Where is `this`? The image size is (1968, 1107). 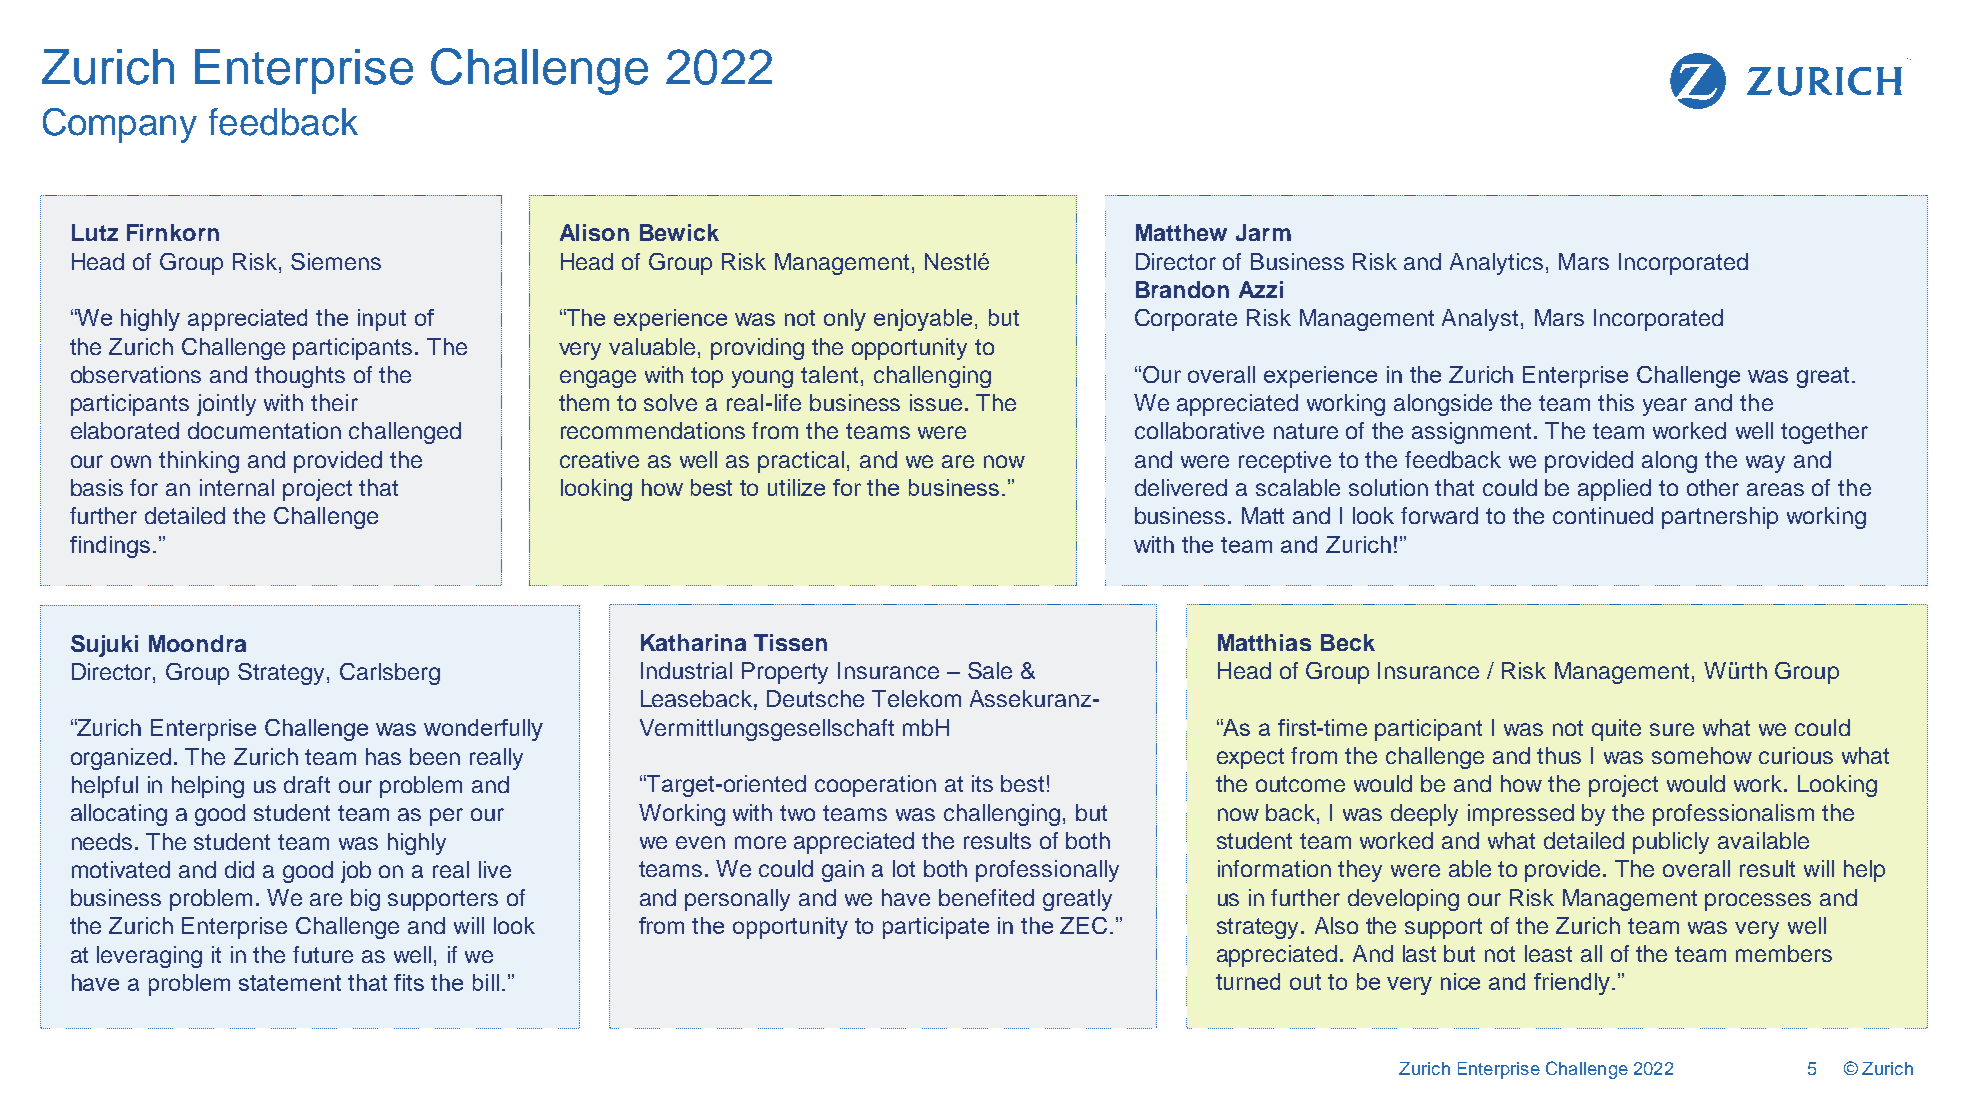 this is located at coordinates (1616, 402).
